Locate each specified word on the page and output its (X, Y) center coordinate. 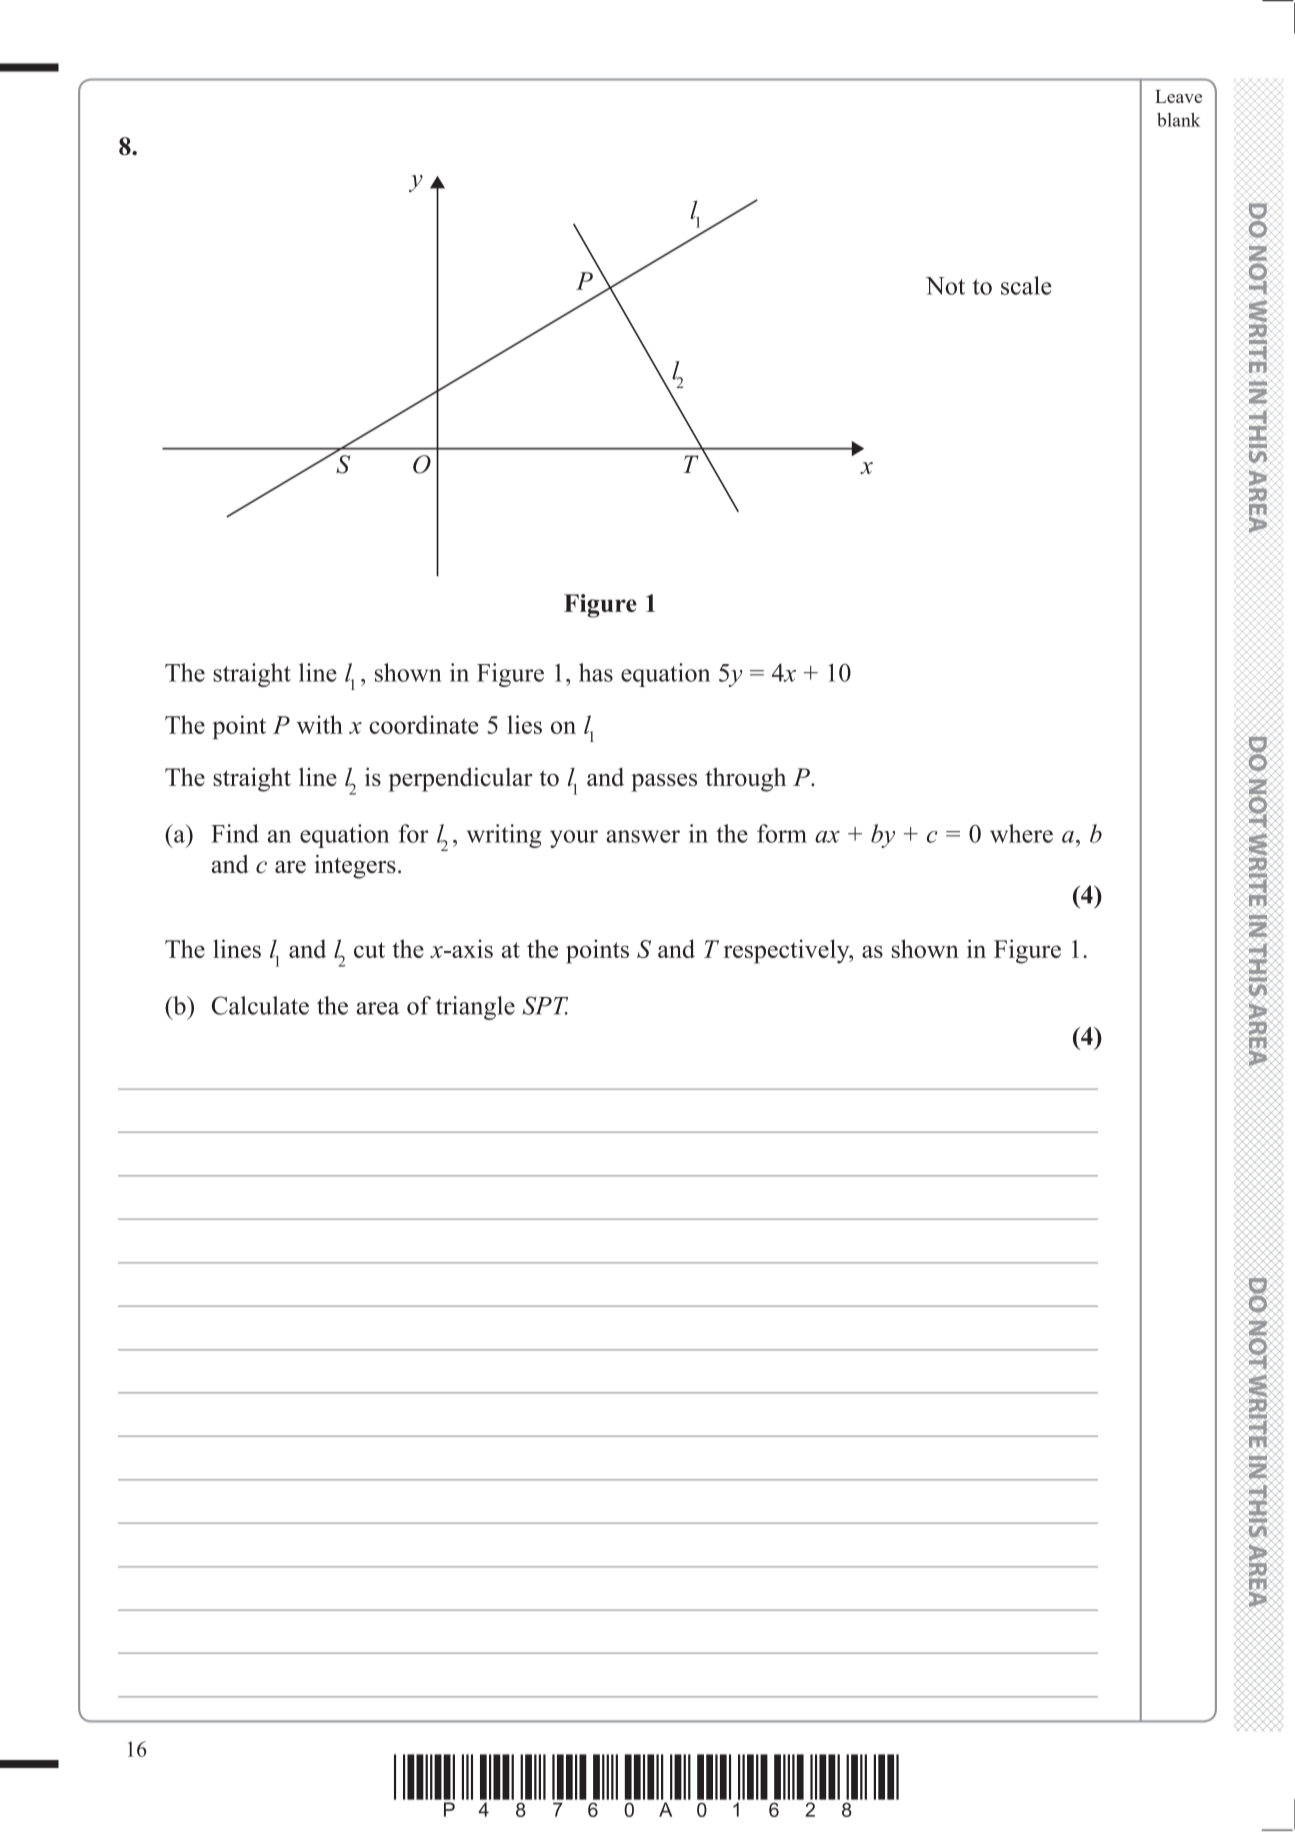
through (745, 779)
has (596, 672)
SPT (545, 1005)
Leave (1178, 96)
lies (524, 724)
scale (1026, 285)
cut (369, 950)
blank (1179, 120)
